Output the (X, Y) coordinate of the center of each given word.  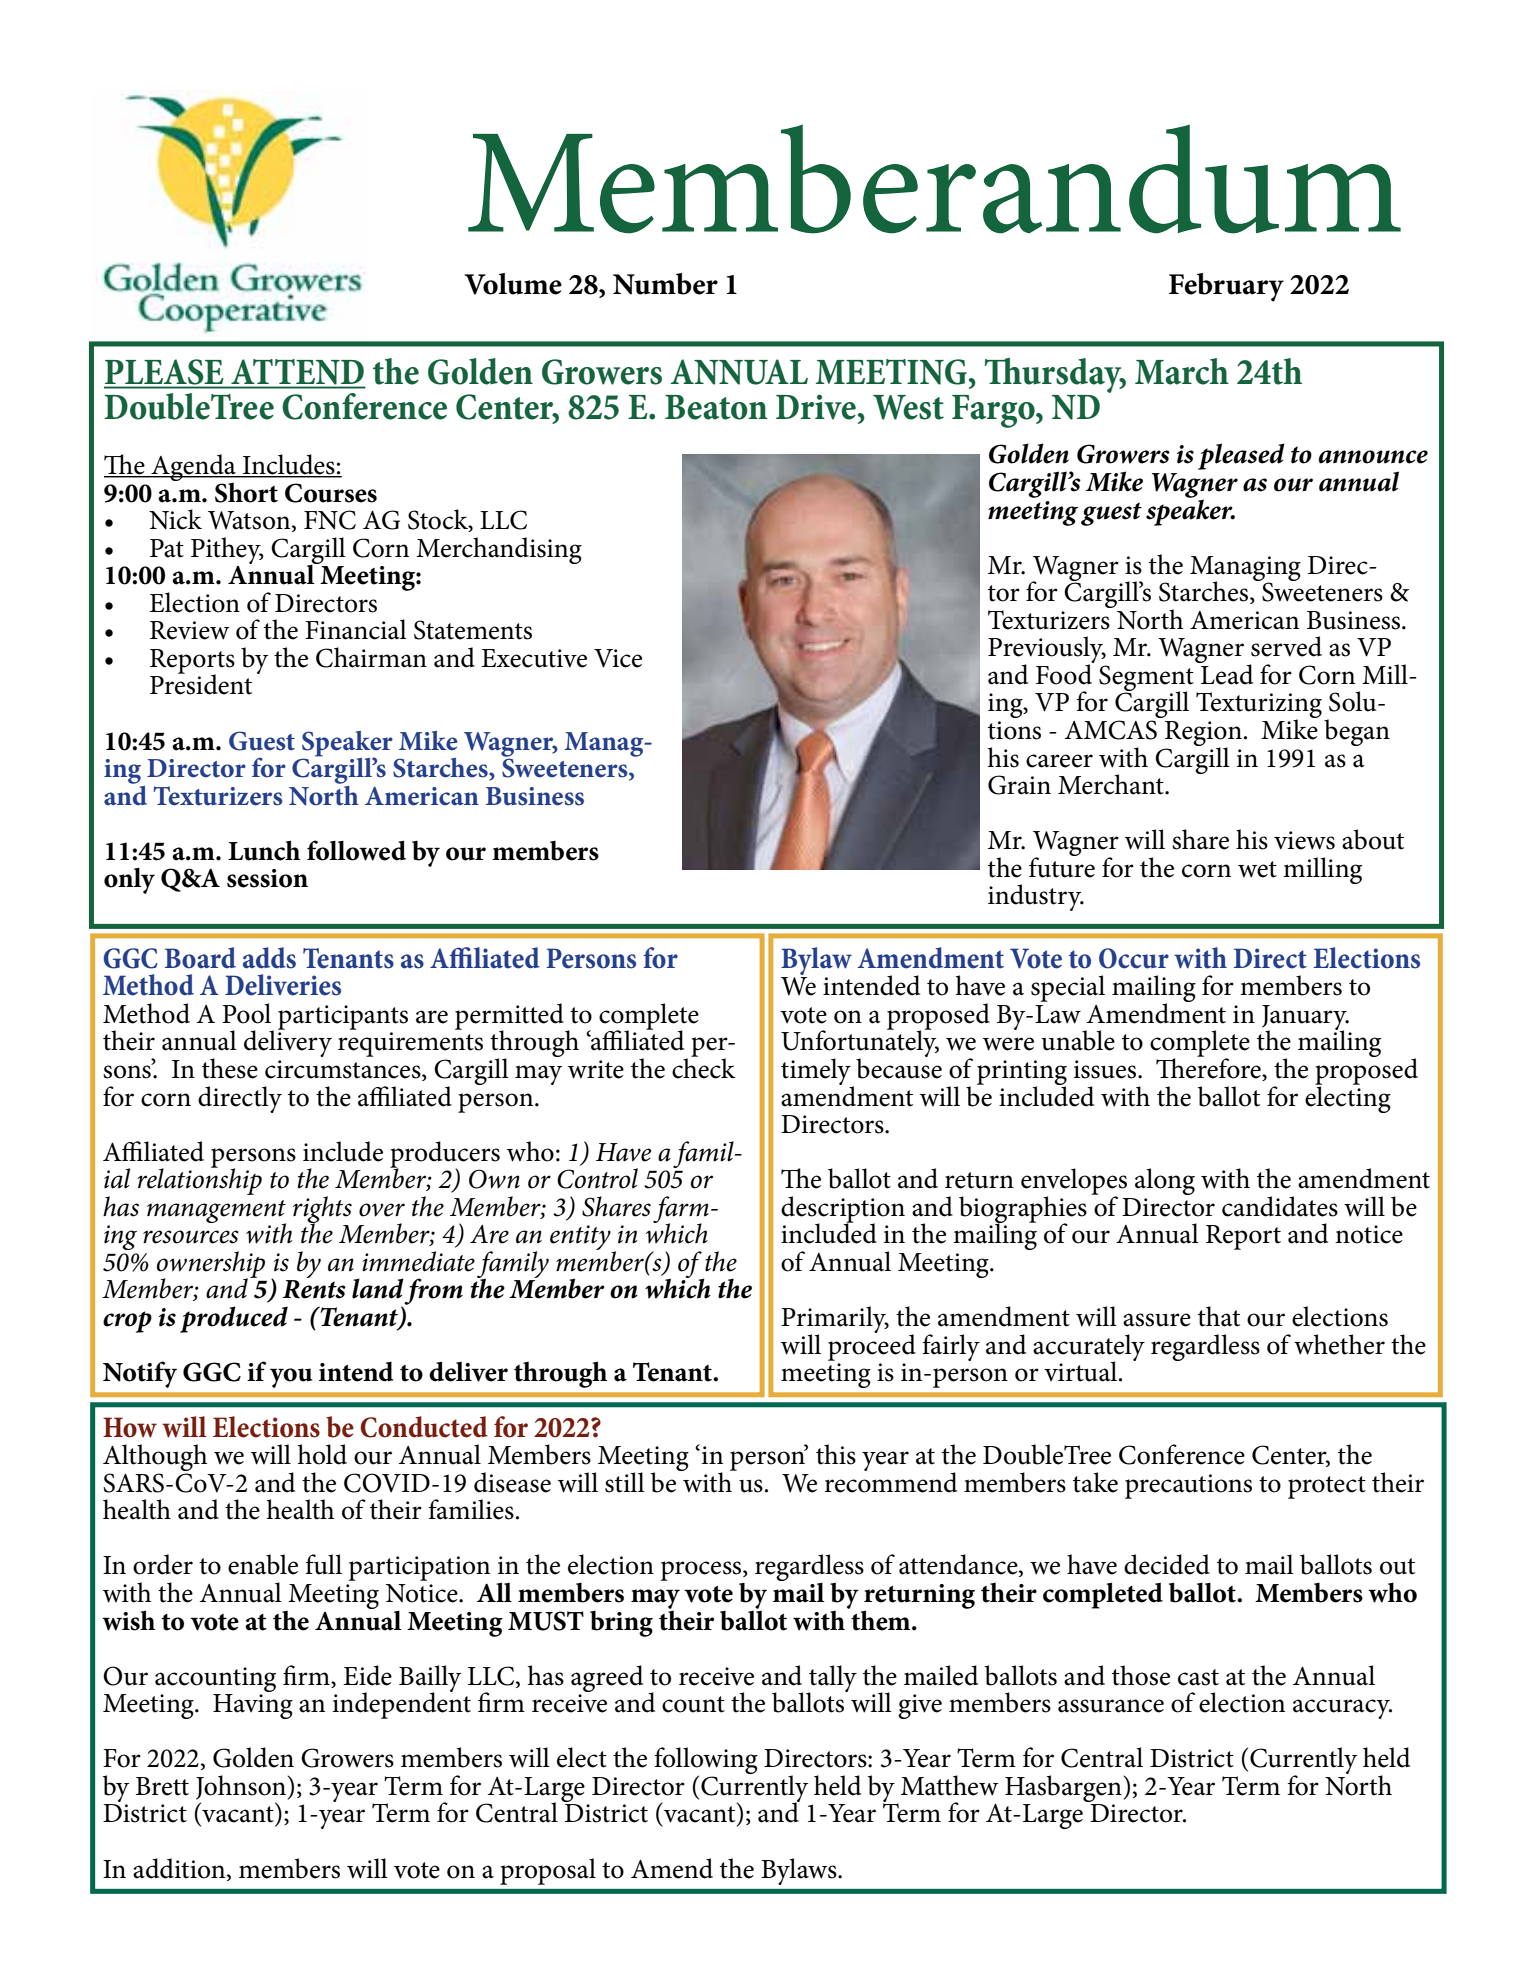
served (1286, 646)
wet (1257, 869)
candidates (1280, 1206)
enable (263, 1564)
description (843, 1210)
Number (665, 284)
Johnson (242, 1787)
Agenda (193, 468)
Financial (356, 629)
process (702, 1571)
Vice (618, 658)
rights (322, 1210)
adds (269, 958)
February (1226, 287)
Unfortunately (860, 1044)
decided (1167, 1564)
